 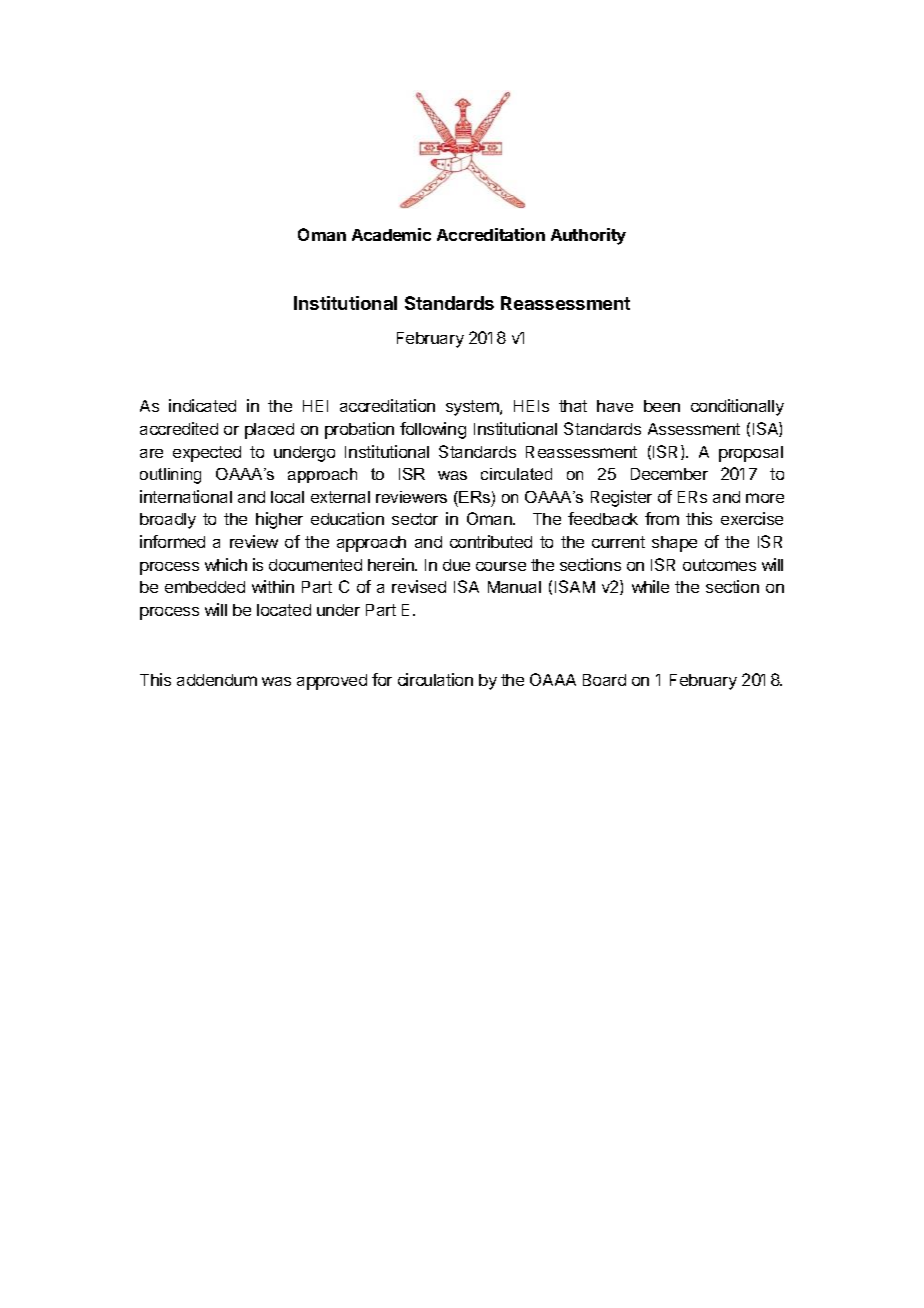 I want to click on accredited, so click(x=179, y=428).
